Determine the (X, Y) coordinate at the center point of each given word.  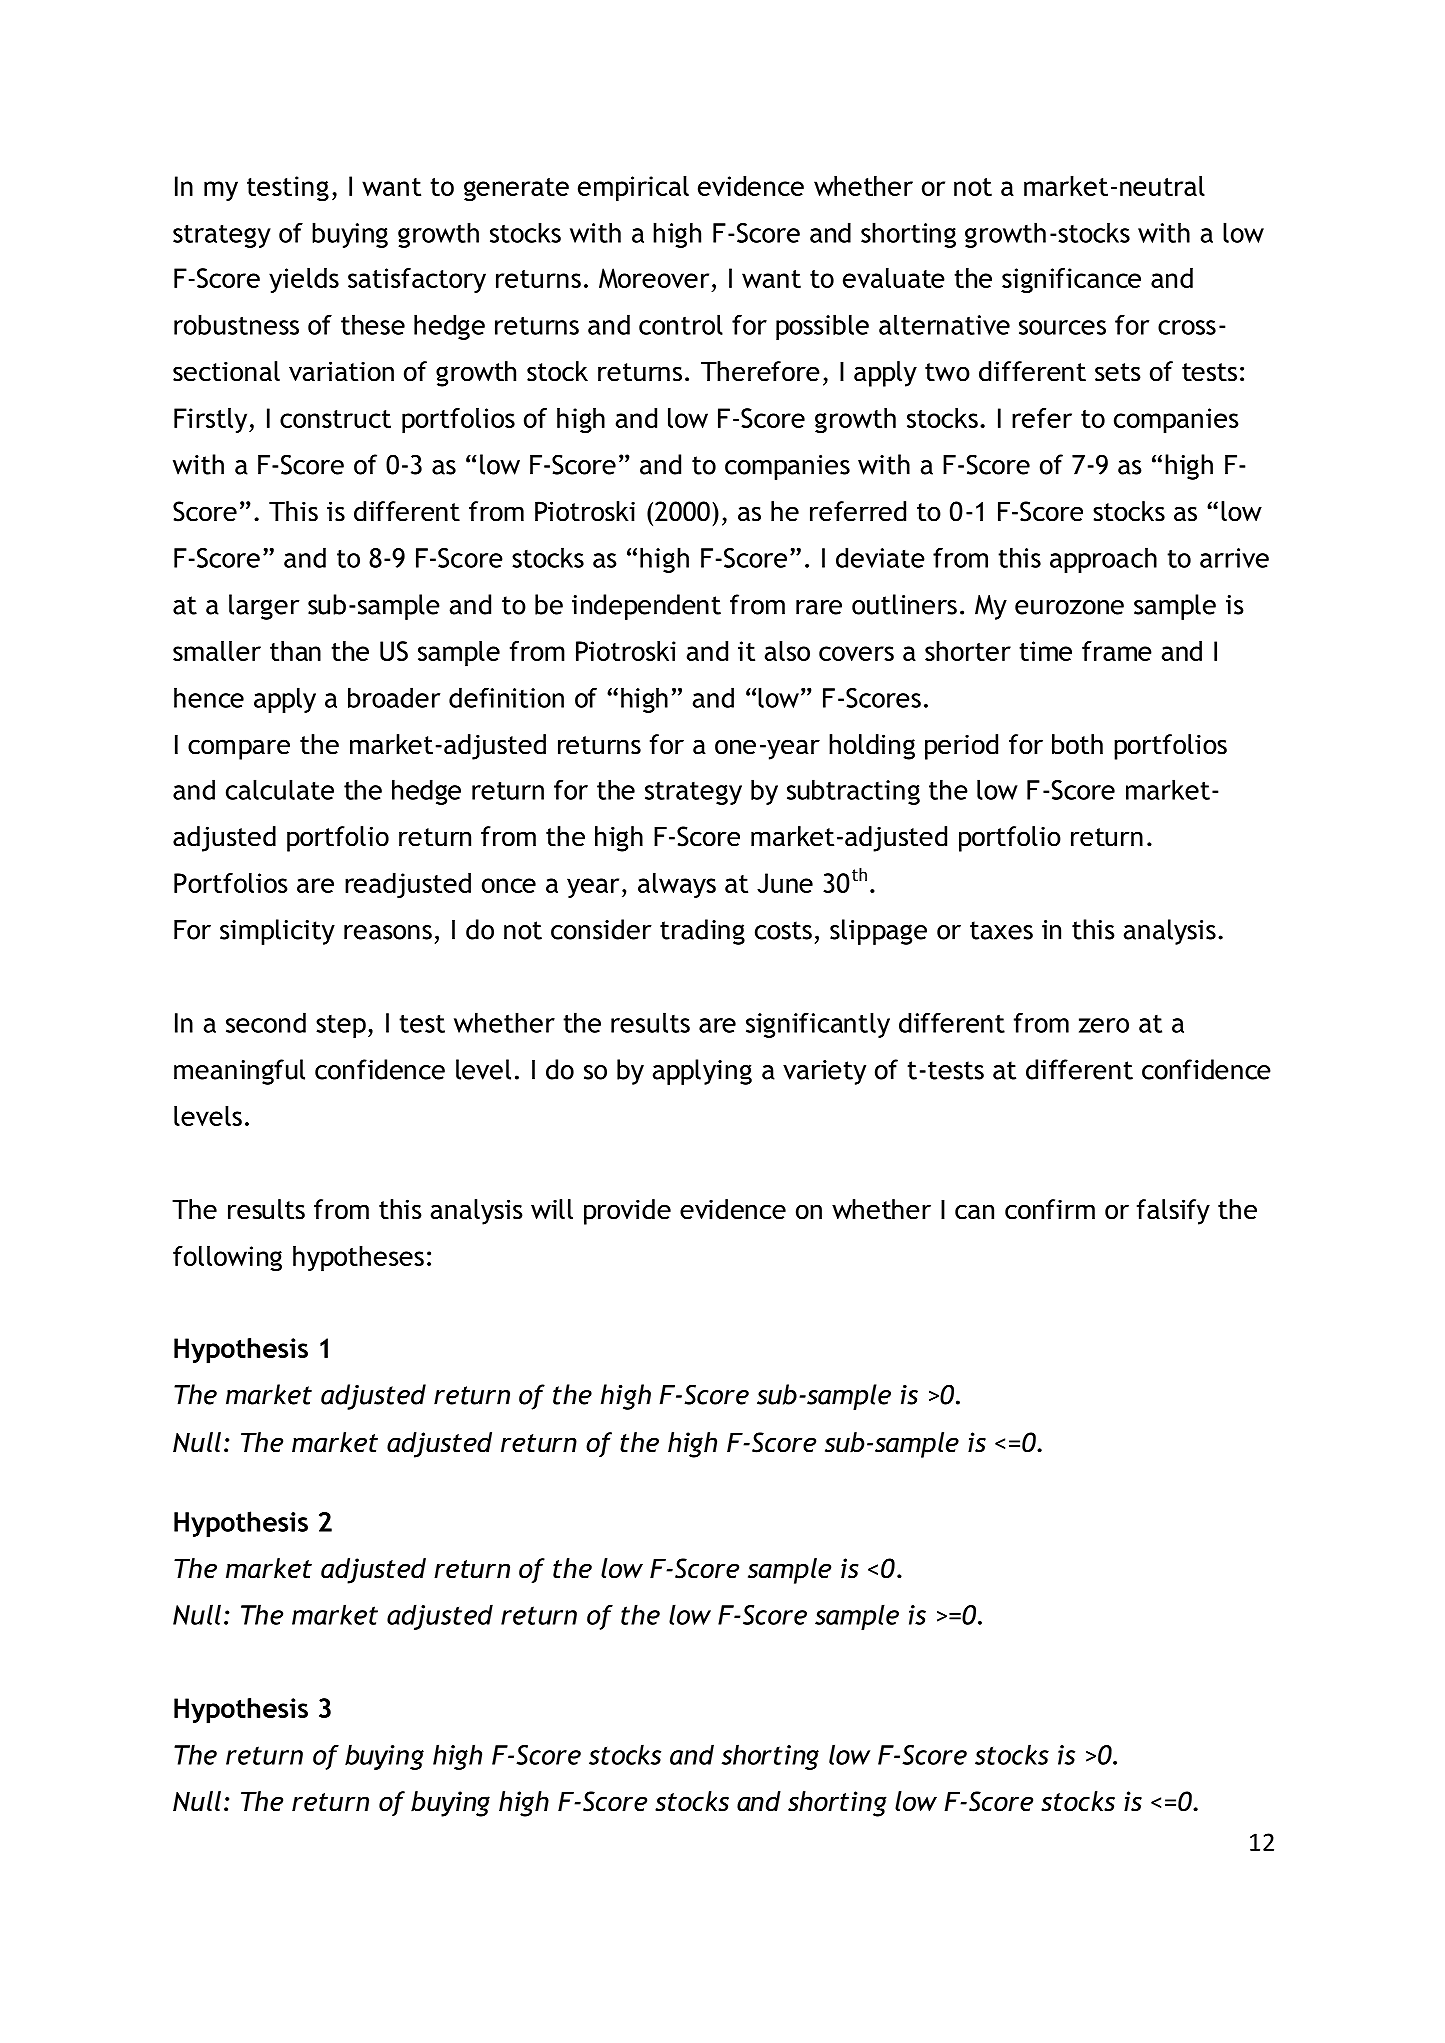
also (787, 651)
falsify (1173, 1212)
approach (1103, 560)
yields (304, 280)
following (227, 1259)
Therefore (760, 371)
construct (335, 419)
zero (1104, 1025)
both (1077, 744)
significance (1071, 281)
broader (394, 697)
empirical (633, 189)
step (341, 1026)
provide (627, 1212)
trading (702, 932)
